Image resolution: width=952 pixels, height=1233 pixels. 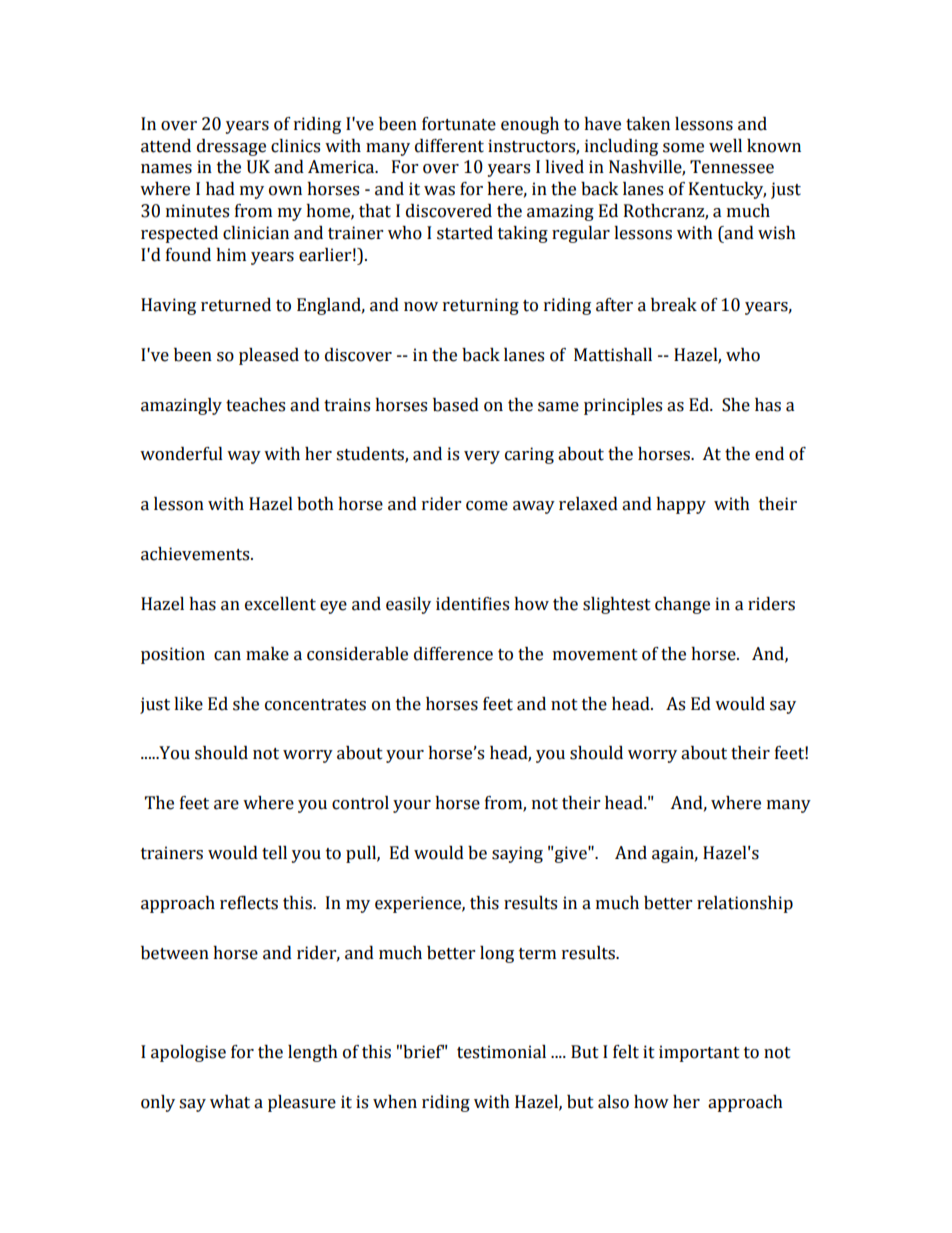 I want to click on excellent, so click(x=280, y=604).
